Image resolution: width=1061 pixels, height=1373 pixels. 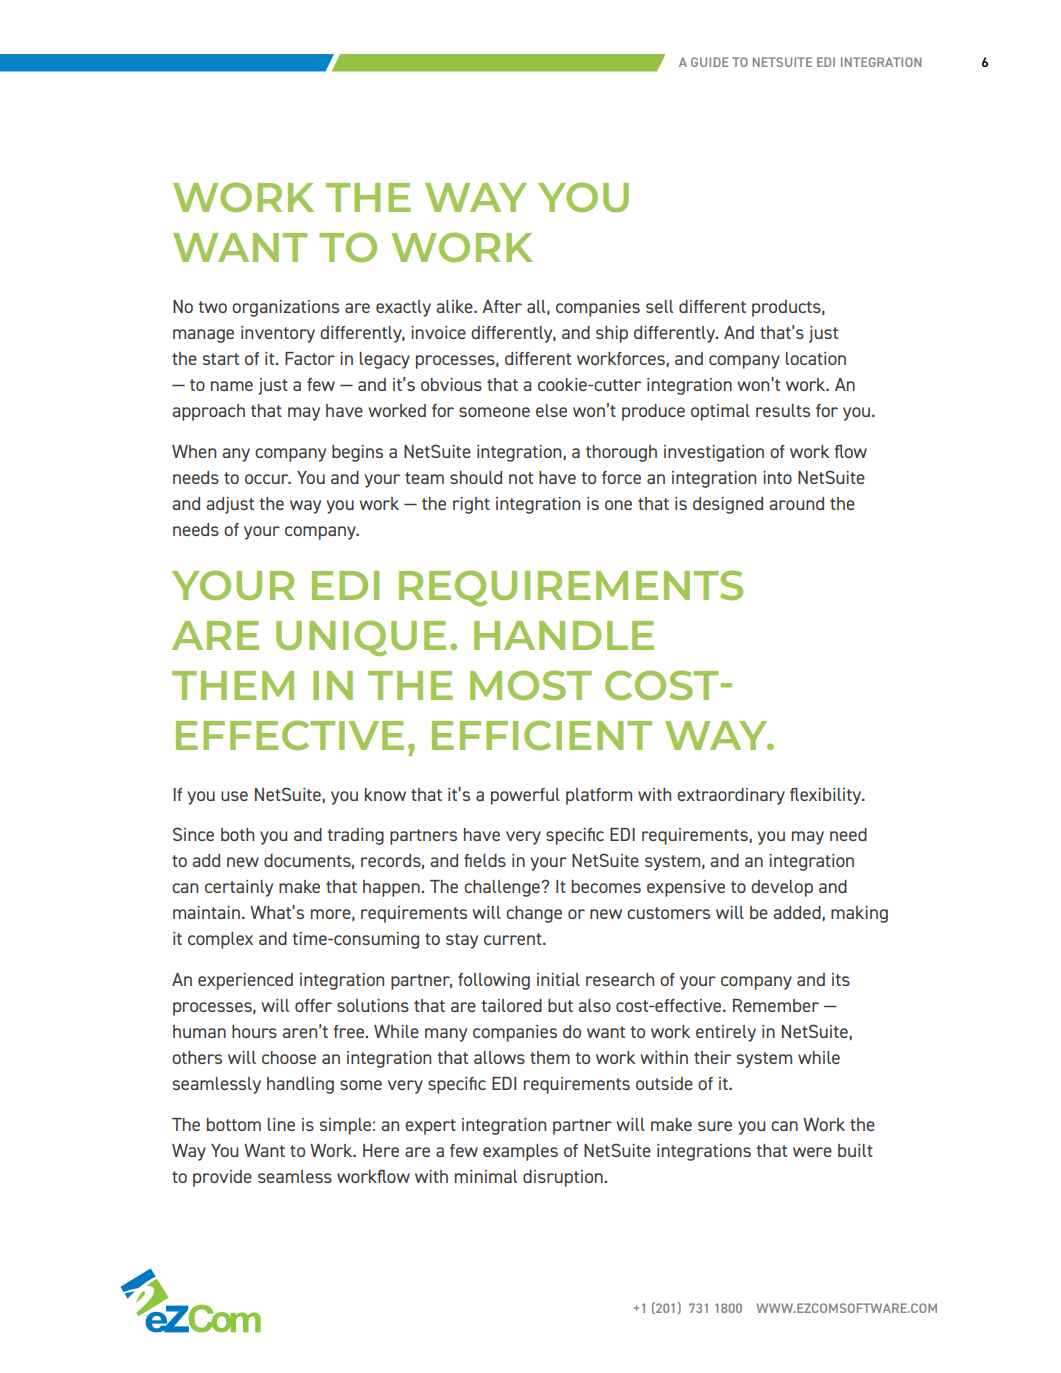 What do you see at coordinates (503, 888) in the image?
I see `challenge` at bounding box center [503, 888].
